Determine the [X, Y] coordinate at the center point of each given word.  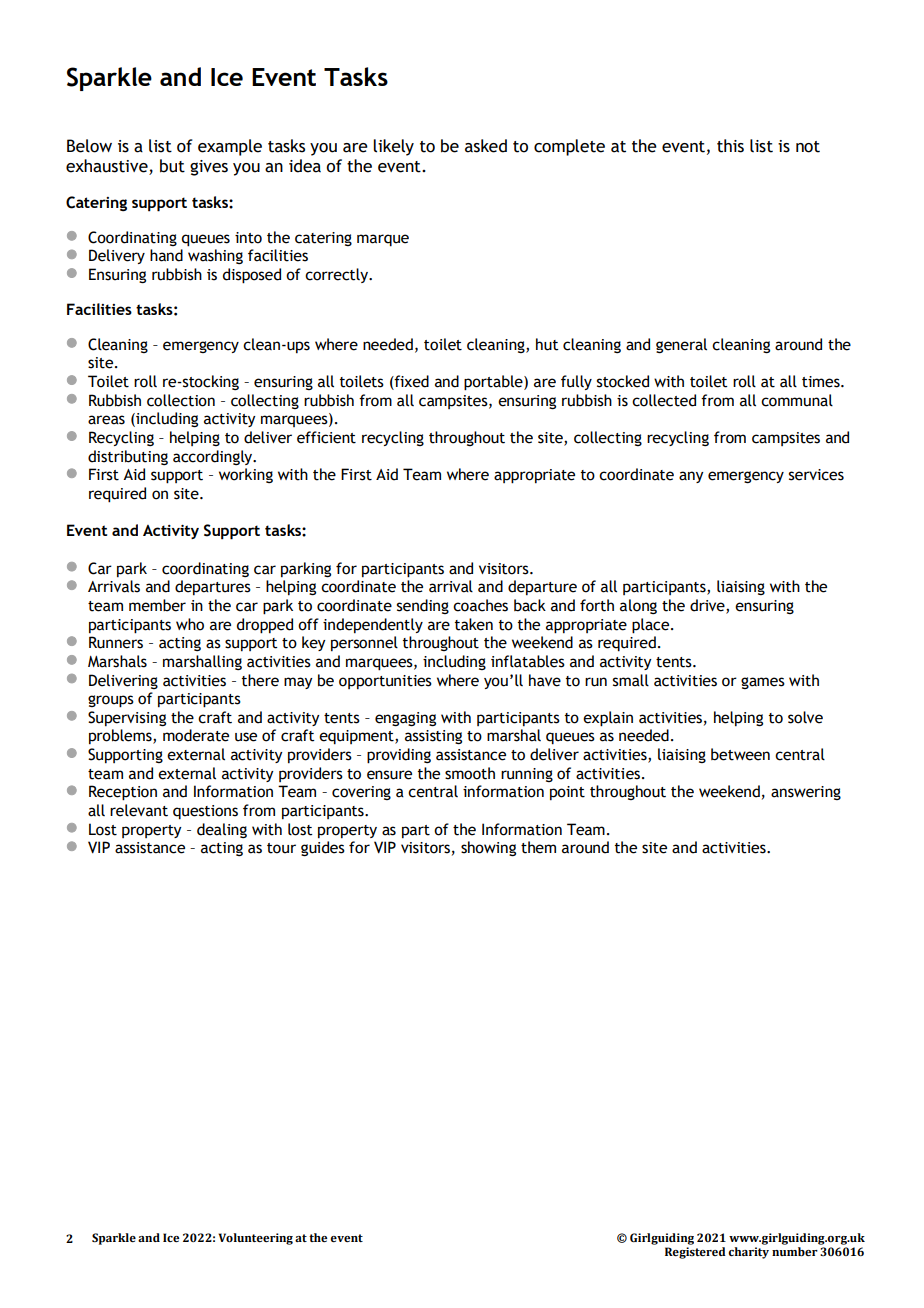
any [691, 477]
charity [748, 1253]
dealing [222, 830]
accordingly [214, 457]
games [763, 683]
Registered [695, 1253]
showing [488, 848]
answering [806, 793]
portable [494, 383]
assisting [433, 737]
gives [209, 168]
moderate [196, 735]
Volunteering [255, 1239]
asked [486, 146]
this [730, 146]
